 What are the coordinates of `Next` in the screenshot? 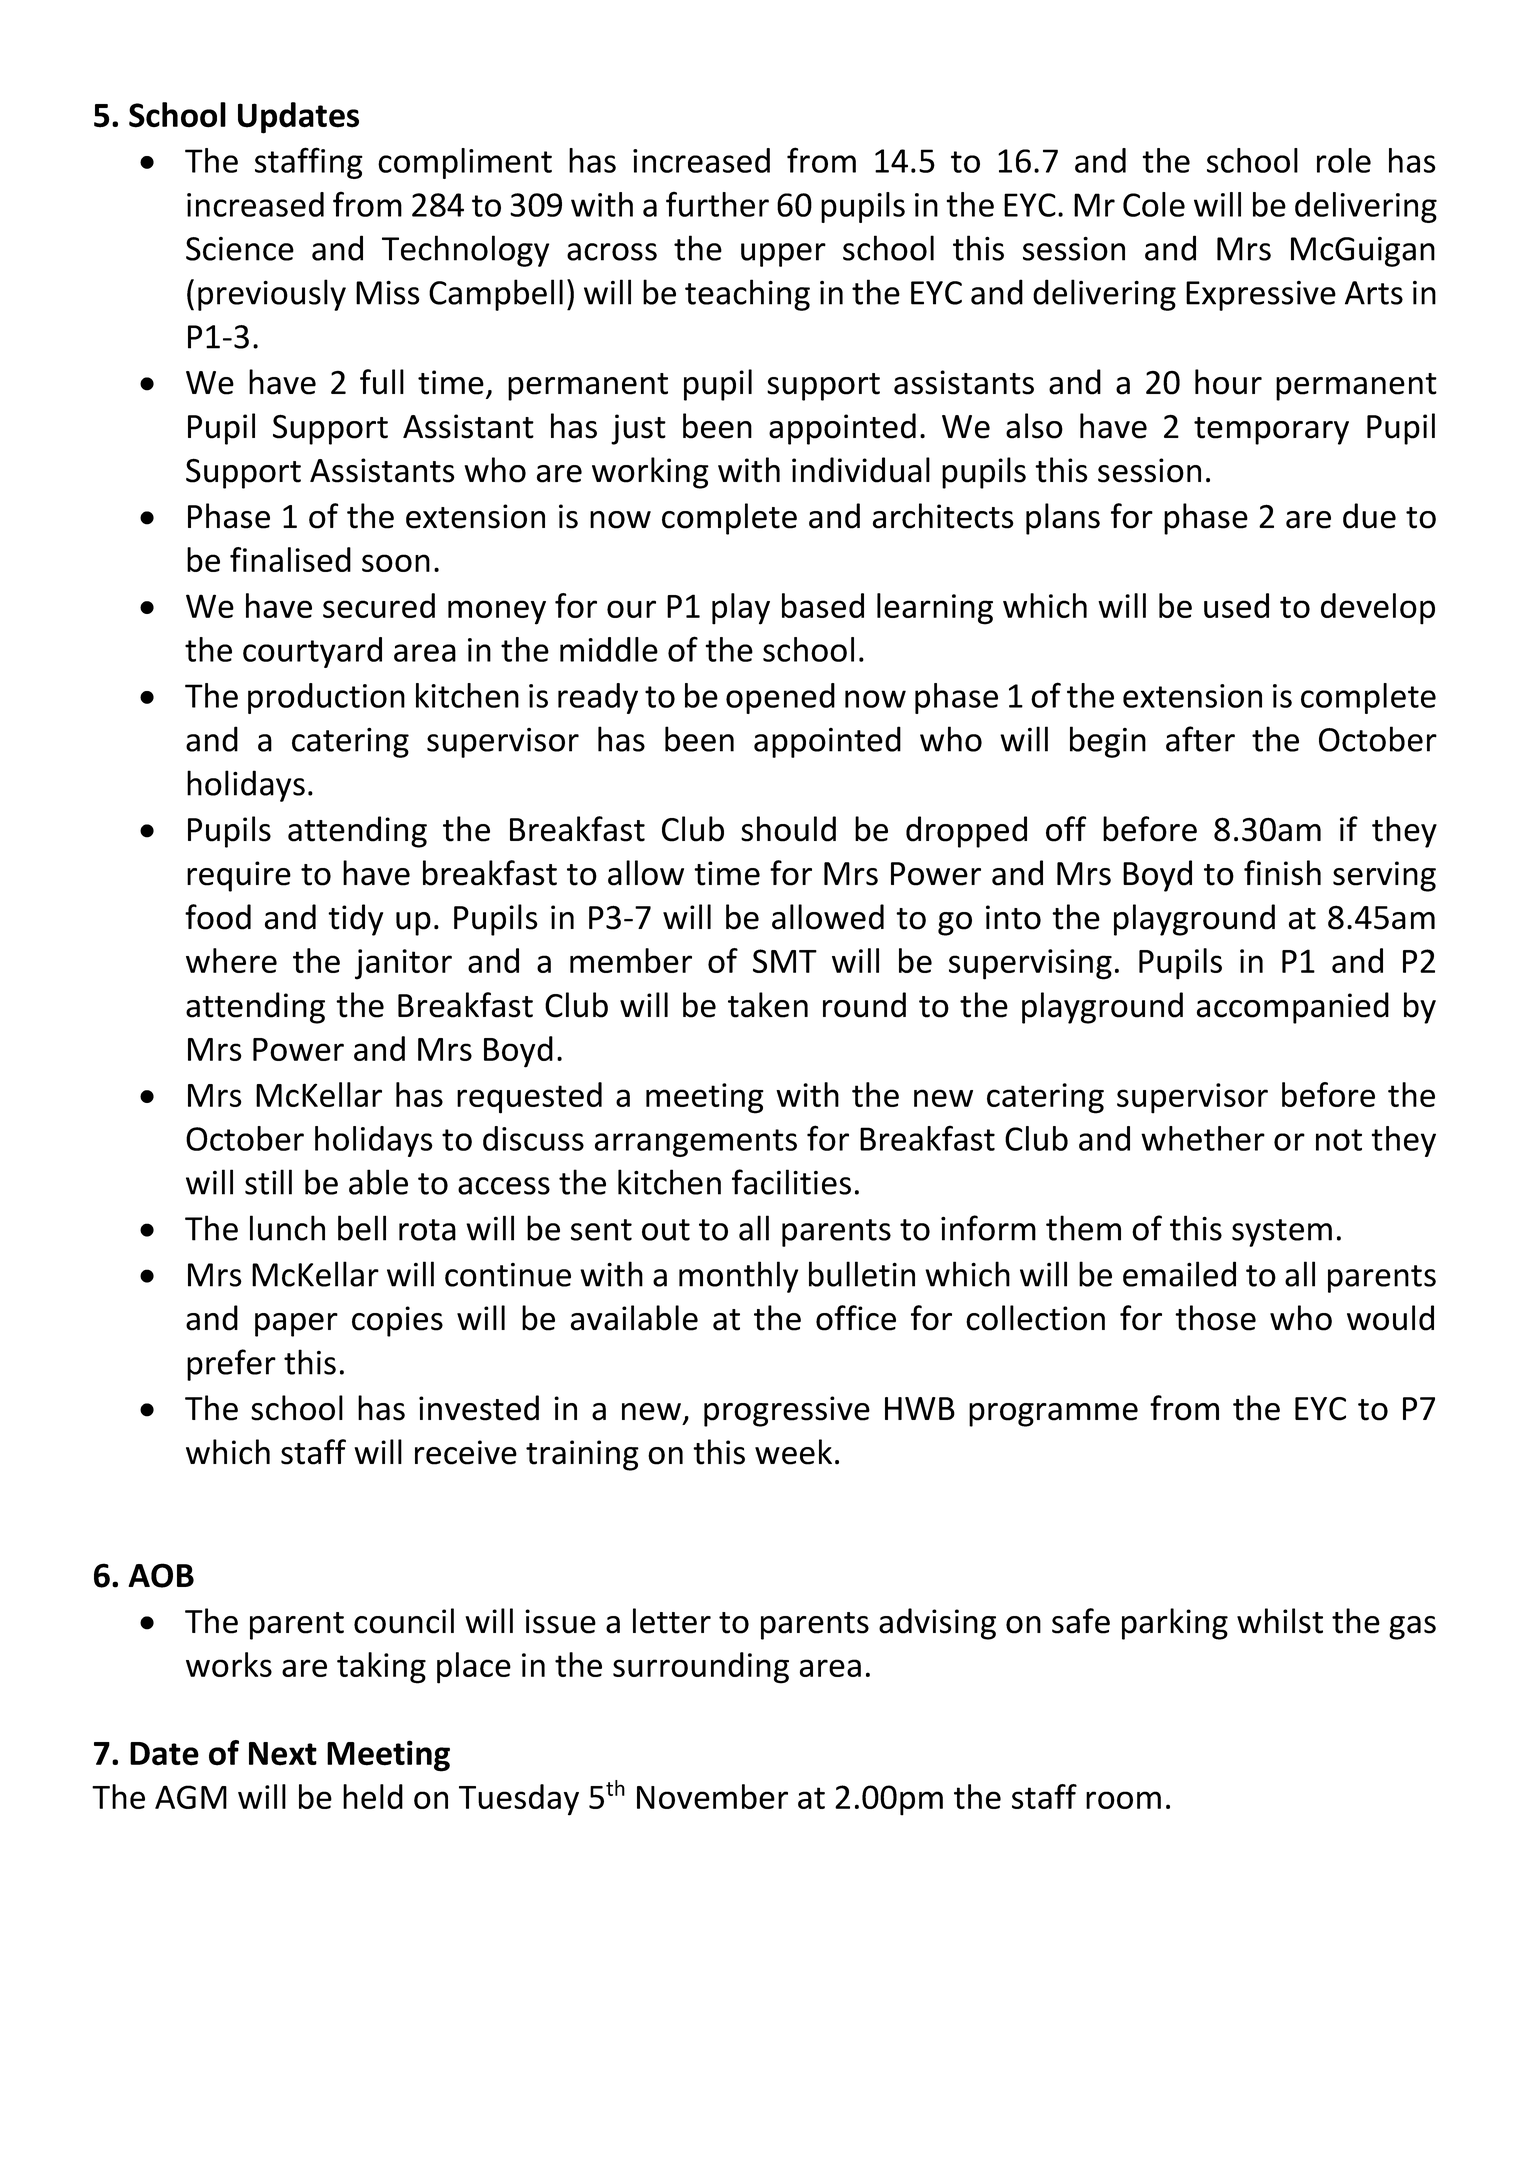 It's located at (283, 1754).
